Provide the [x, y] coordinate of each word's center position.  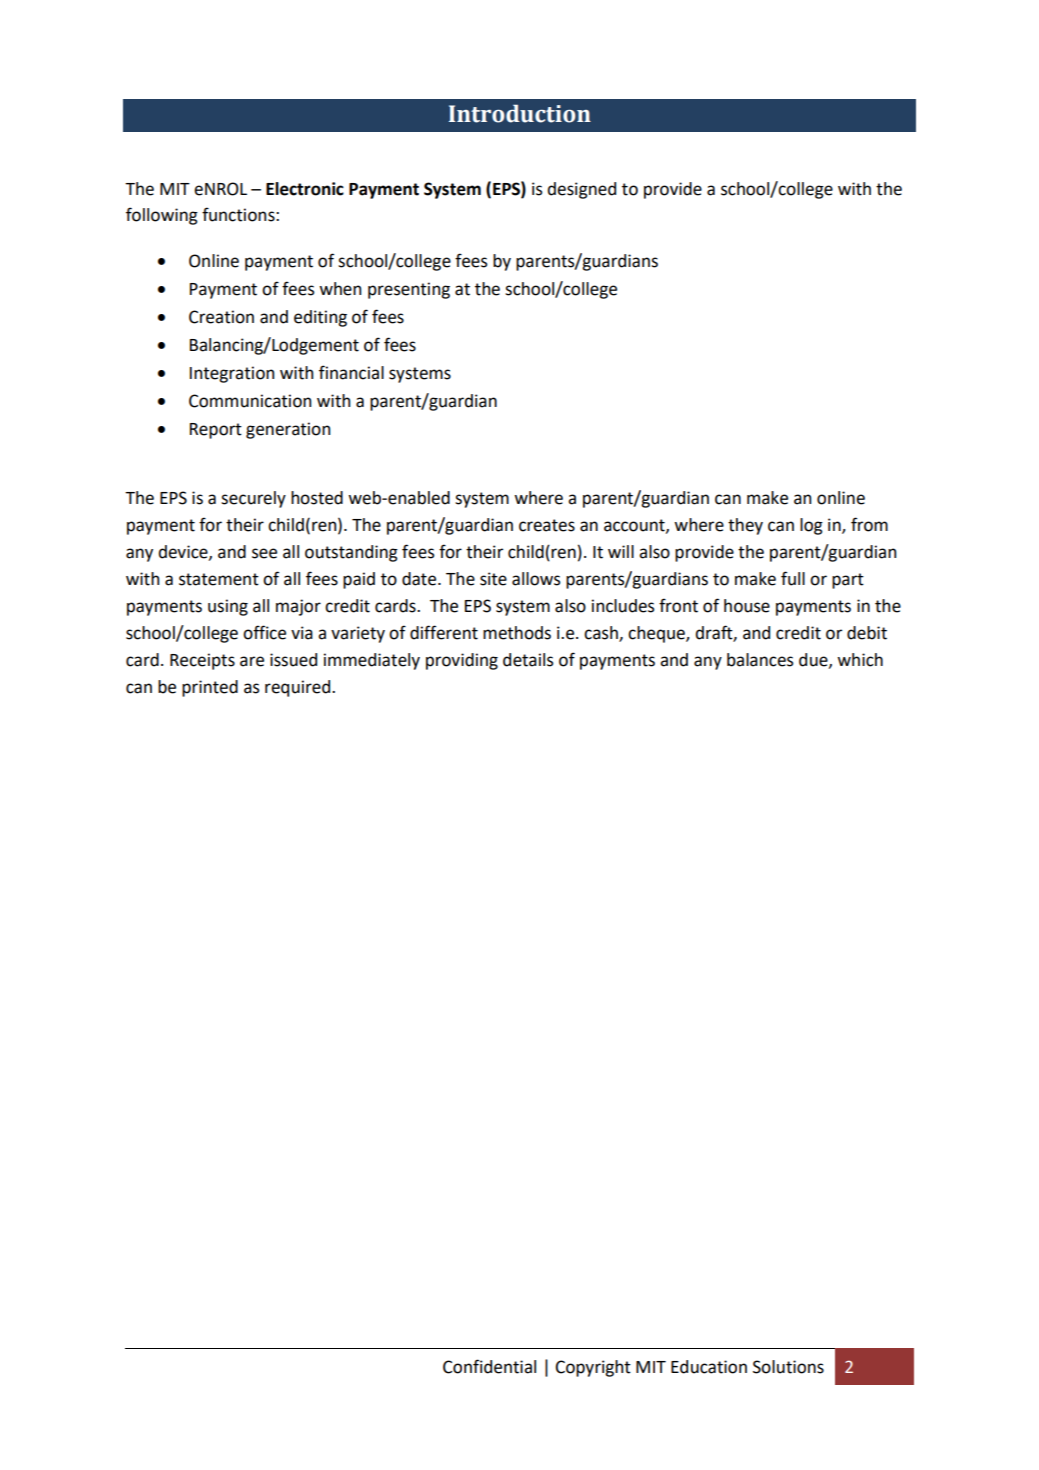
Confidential [489, 1366]
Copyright [593, 1368]
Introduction [520, 113]
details [528, 660]
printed [210, 688]
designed [581, 190]
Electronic [305, 189]
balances [760, 660]
